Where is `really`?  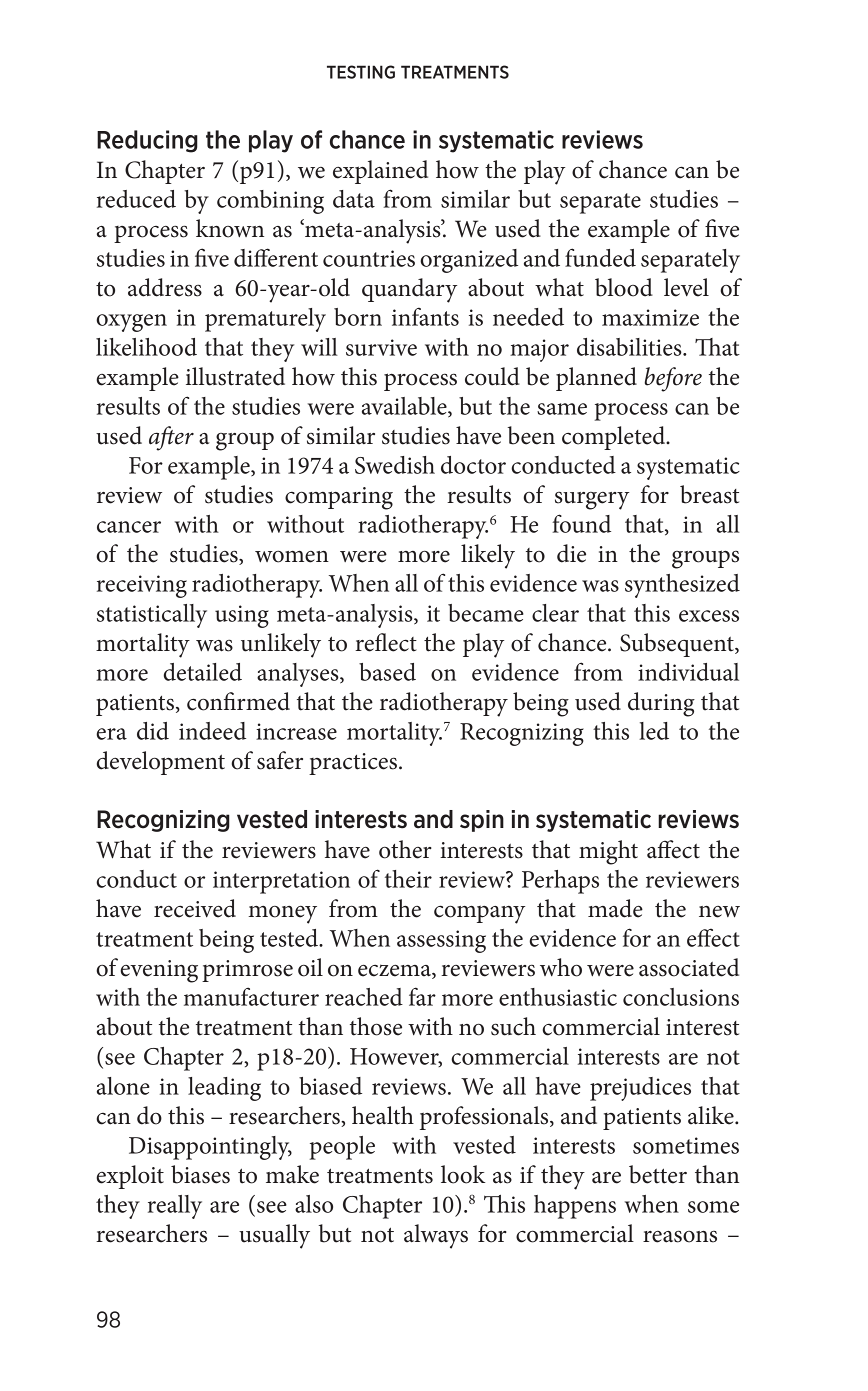 really is located at coordinates (175, 1207).
